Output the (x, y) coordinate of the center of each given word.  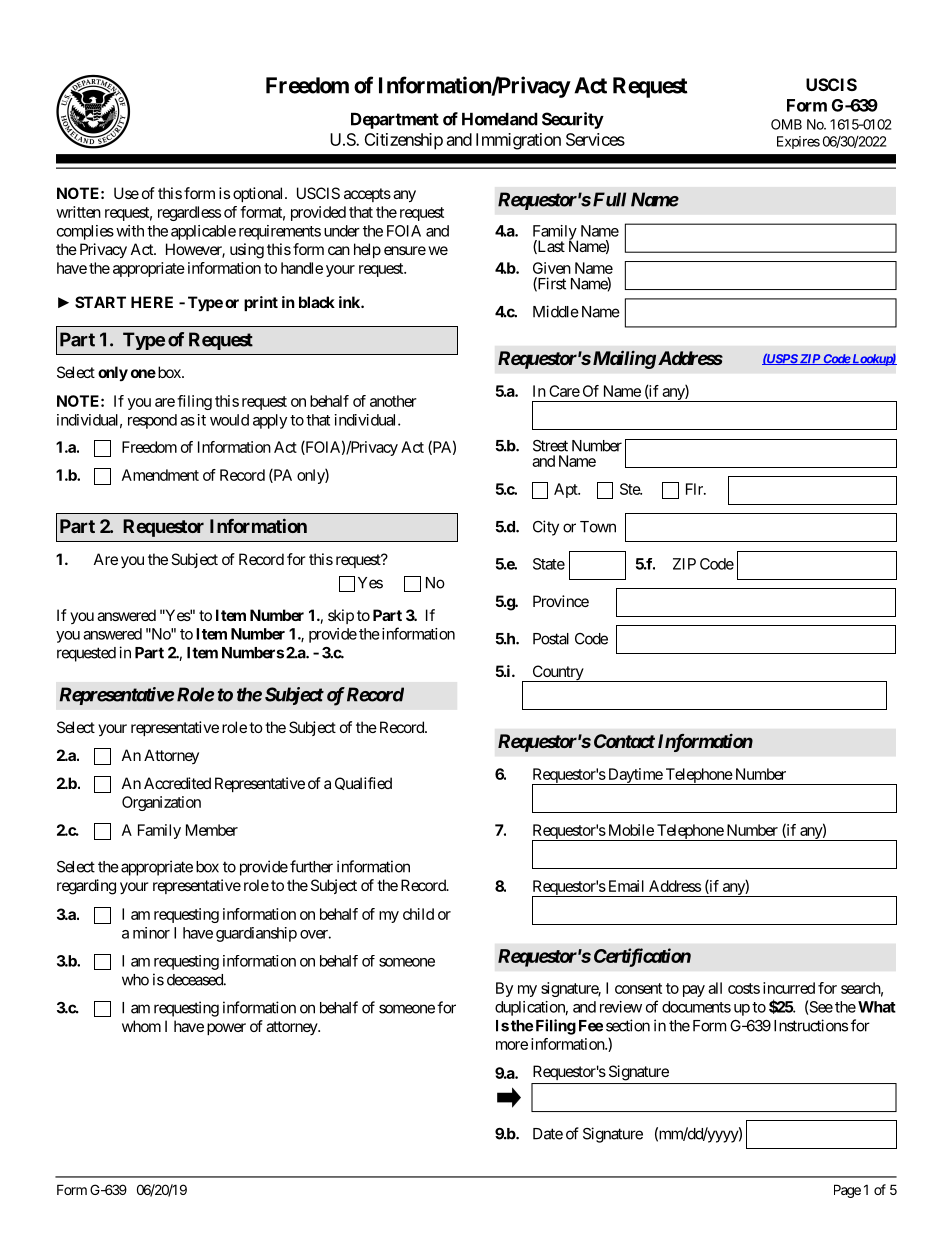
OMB (786, 124)
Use (126, 193)
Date (548, 1134)
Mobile (631, 830)
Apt (567, 490)
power (226, 1029)
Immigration (518, 141)
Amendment (160, 475)
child (418, 914)
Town (598, 527)
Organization (161, 803)
